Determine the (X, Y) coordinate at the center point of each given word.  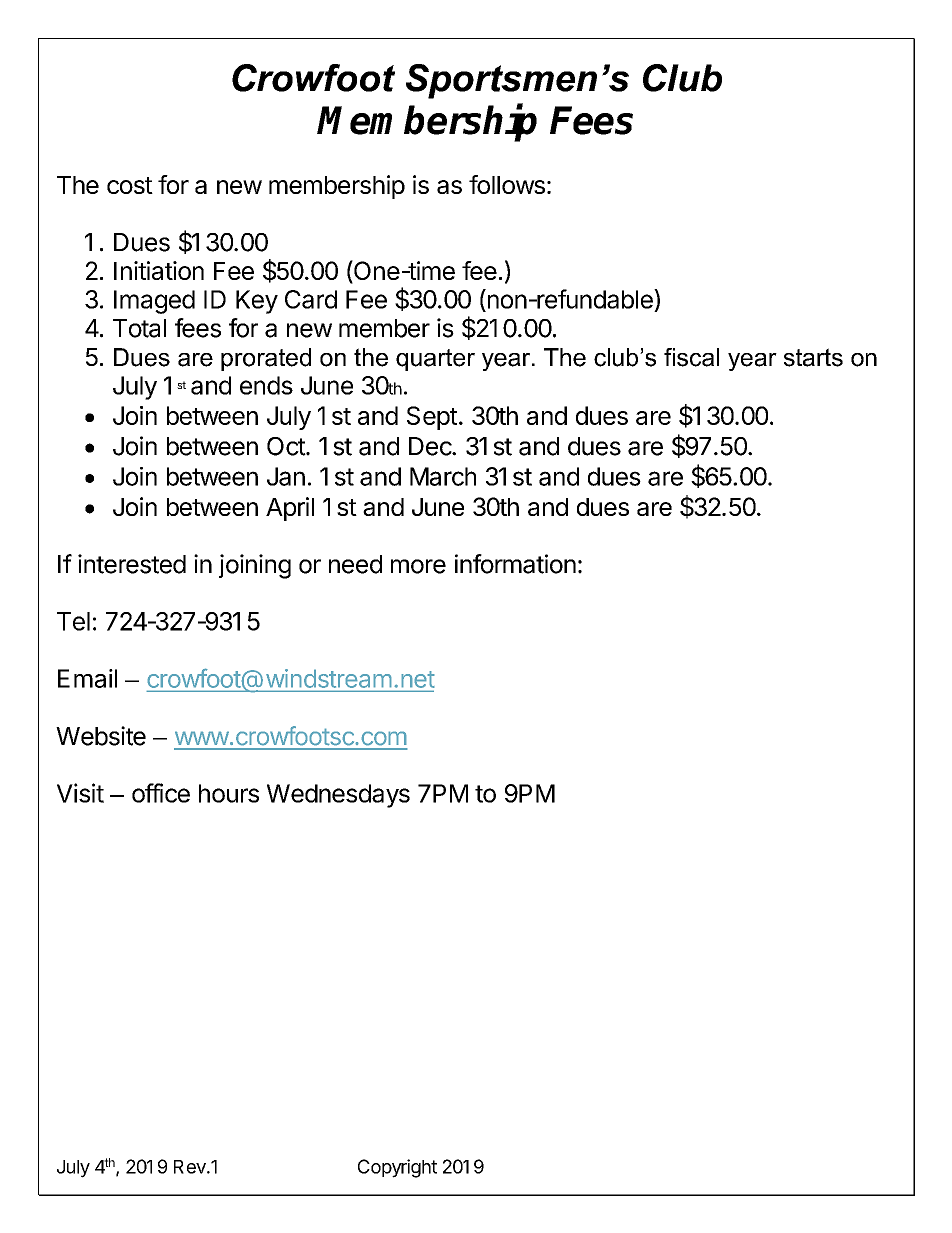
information (515, 564)
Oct (287, 446)
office (161, 793)
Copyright (397, 1168)
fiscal (691, 357)
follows (507, 184)
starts (813, 357)
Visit (80, 793)
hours (229, 793)
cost (130, 185)
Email (87, 678)
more (418, 566)
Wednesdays (338, 796)
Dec (431, 446)
